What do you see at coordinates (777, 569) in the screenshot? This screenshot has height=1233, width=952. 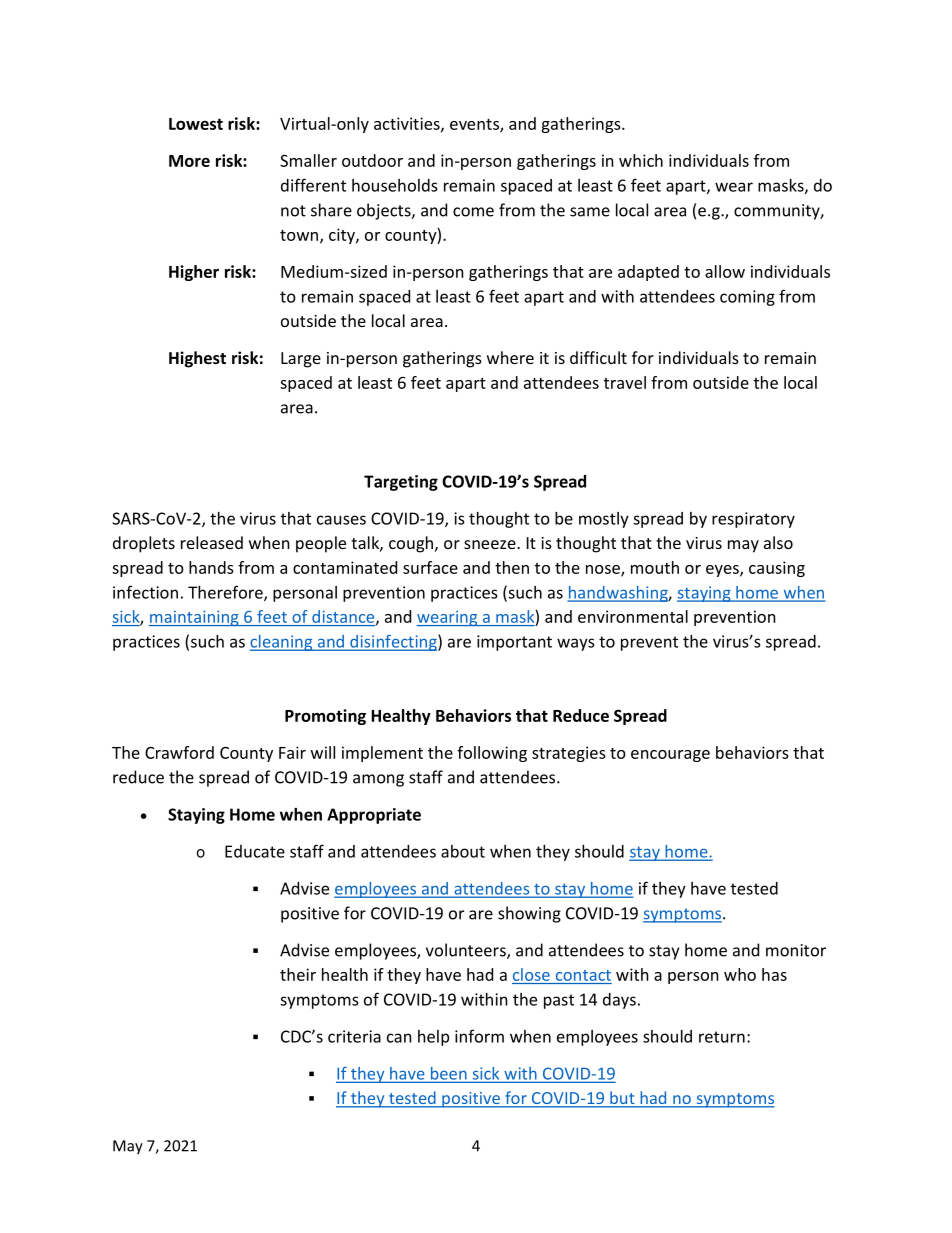 I see `causing` at bounding box center [777, 569].
